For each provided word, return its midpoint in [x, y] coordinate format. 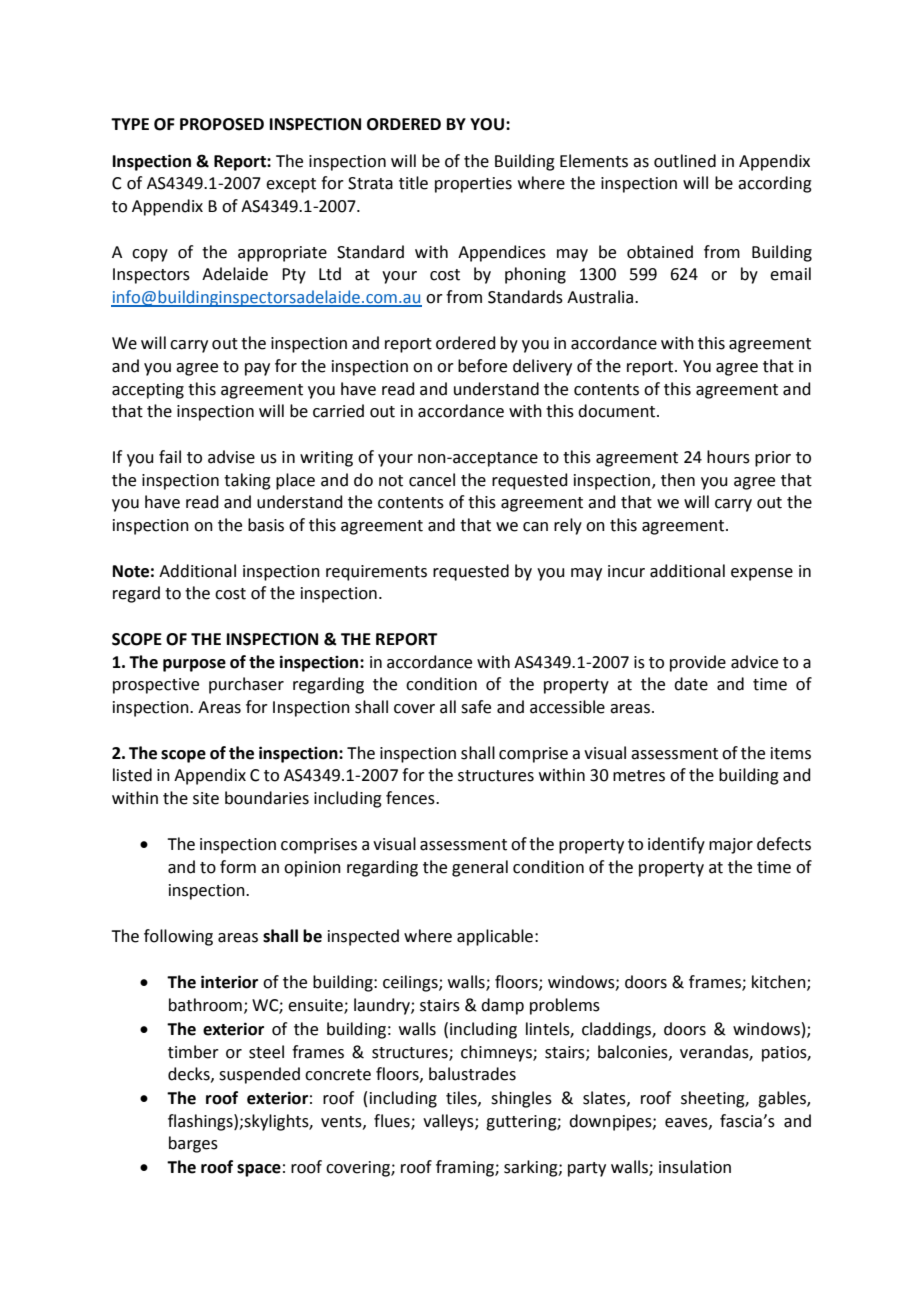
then [678, 480]
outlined [685, 161]
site [206, 798]
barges [193, 1144]
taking [247, 481]
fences [411, 798]
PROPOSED [222, 124]
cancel [432, 480]
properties [473, 185]
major [731, 846]
